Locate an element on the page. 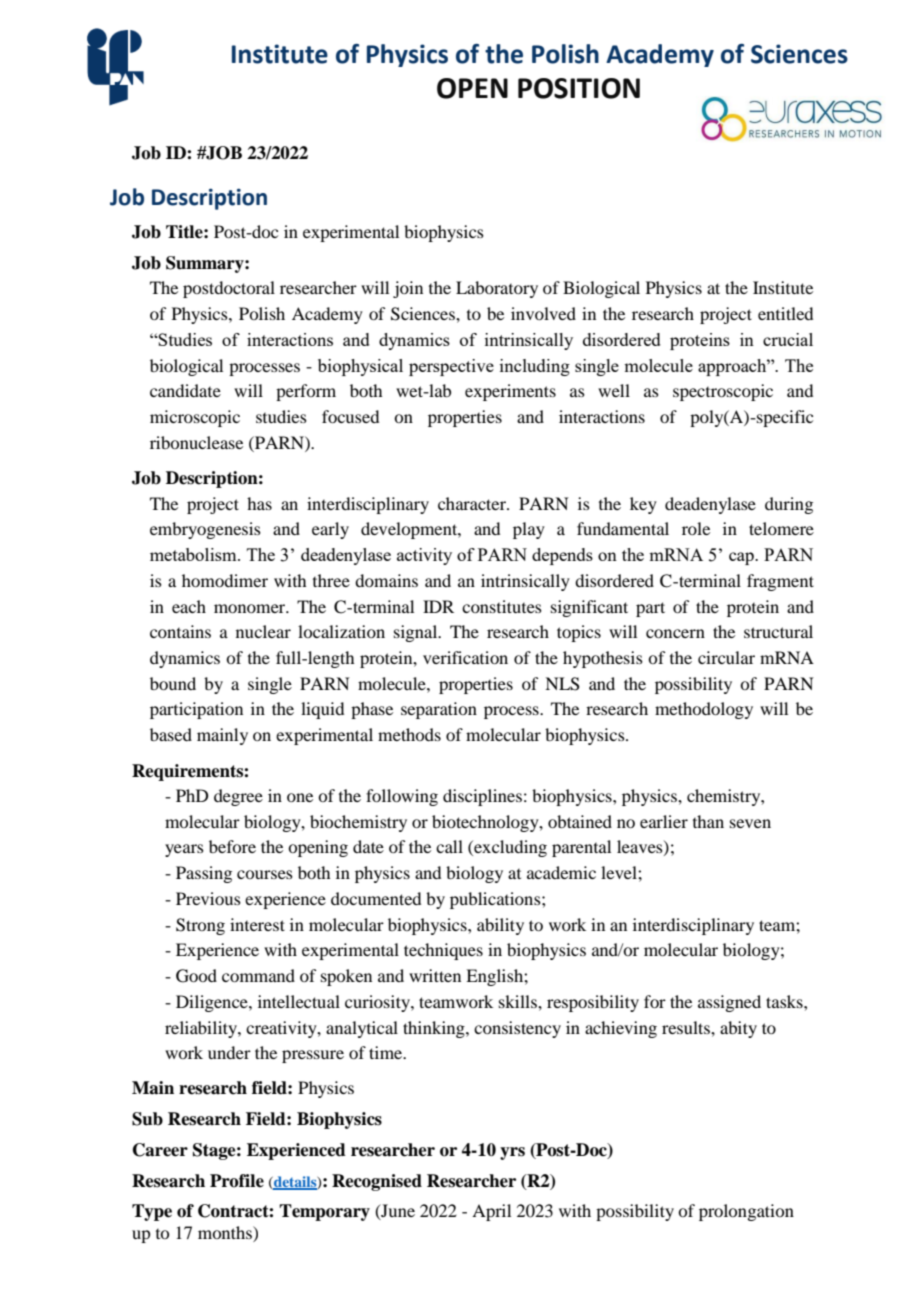  POSITION is located at coordinates (579, 88).
